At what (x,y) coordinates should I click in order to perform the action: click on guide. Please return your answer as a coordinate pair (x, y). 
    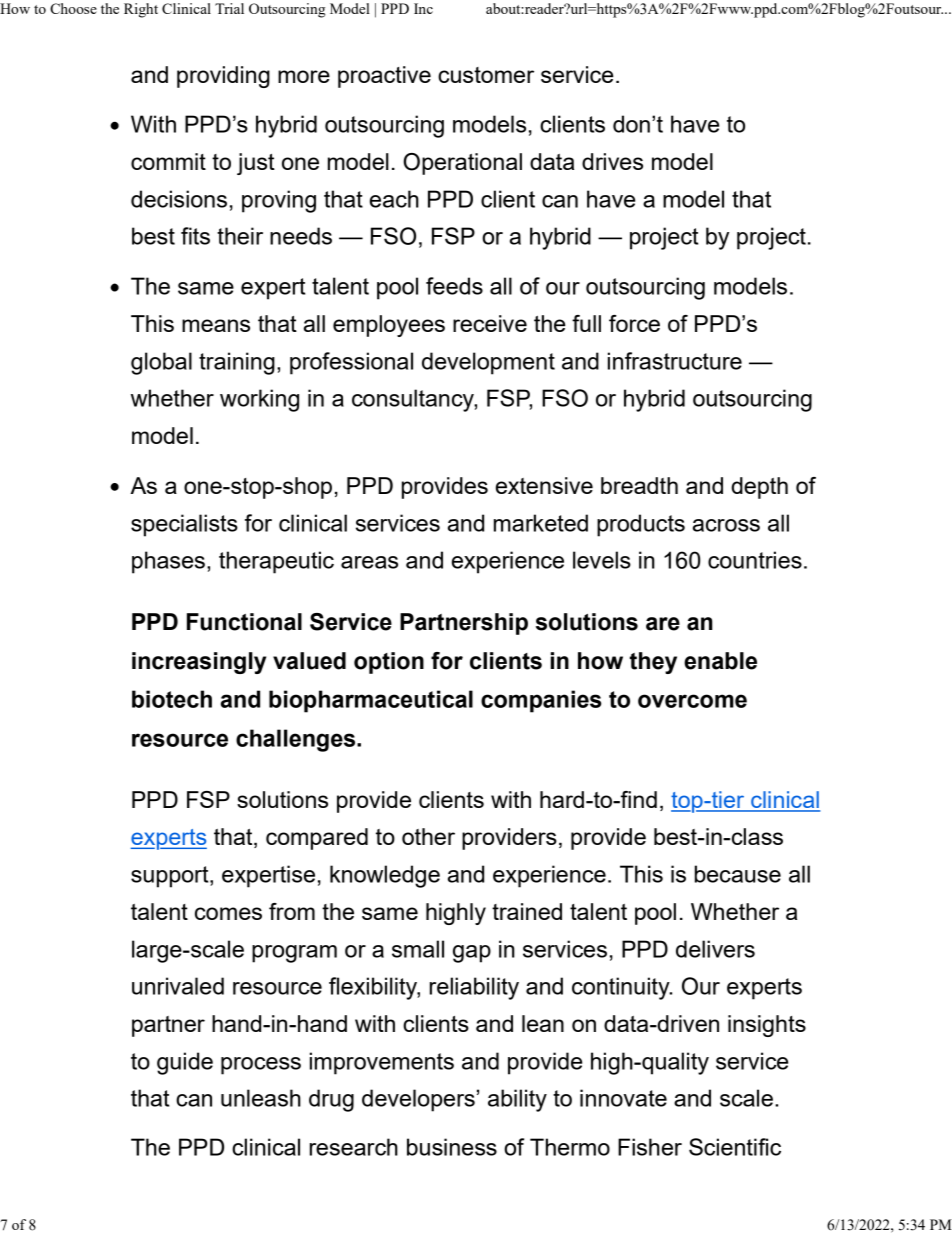
    Looking at the image, I should click on (185, 1063).
